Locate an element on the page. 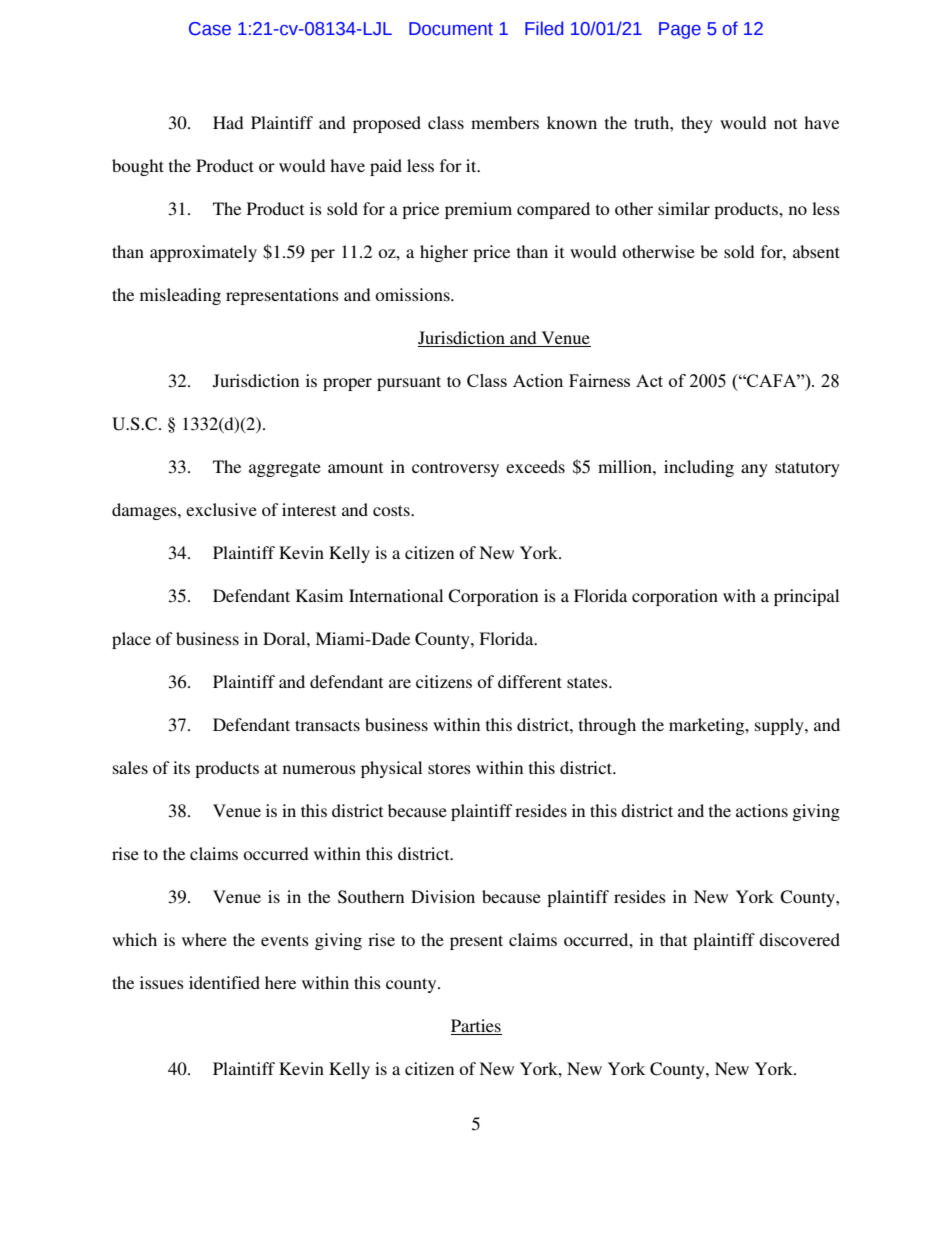 The width and height of the document is (952, 1233). identified is located at coordinates (224, 982).
